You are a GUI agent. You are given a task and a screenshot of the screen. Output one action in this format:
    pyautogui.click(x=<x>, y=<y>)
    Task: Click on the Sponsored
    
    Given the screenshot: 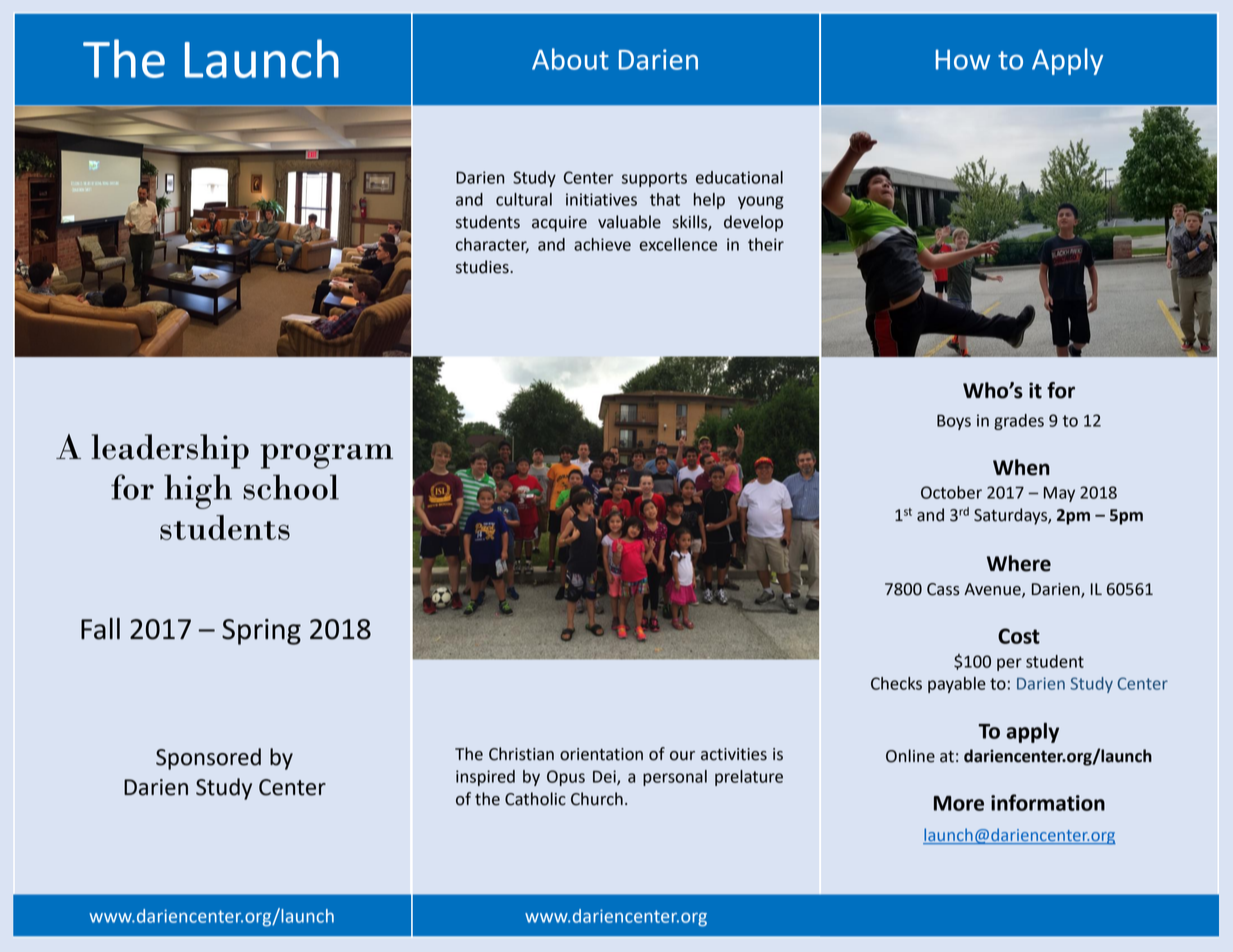 What is the action you would take?
    pyautogui.click(x=208, y=759)
